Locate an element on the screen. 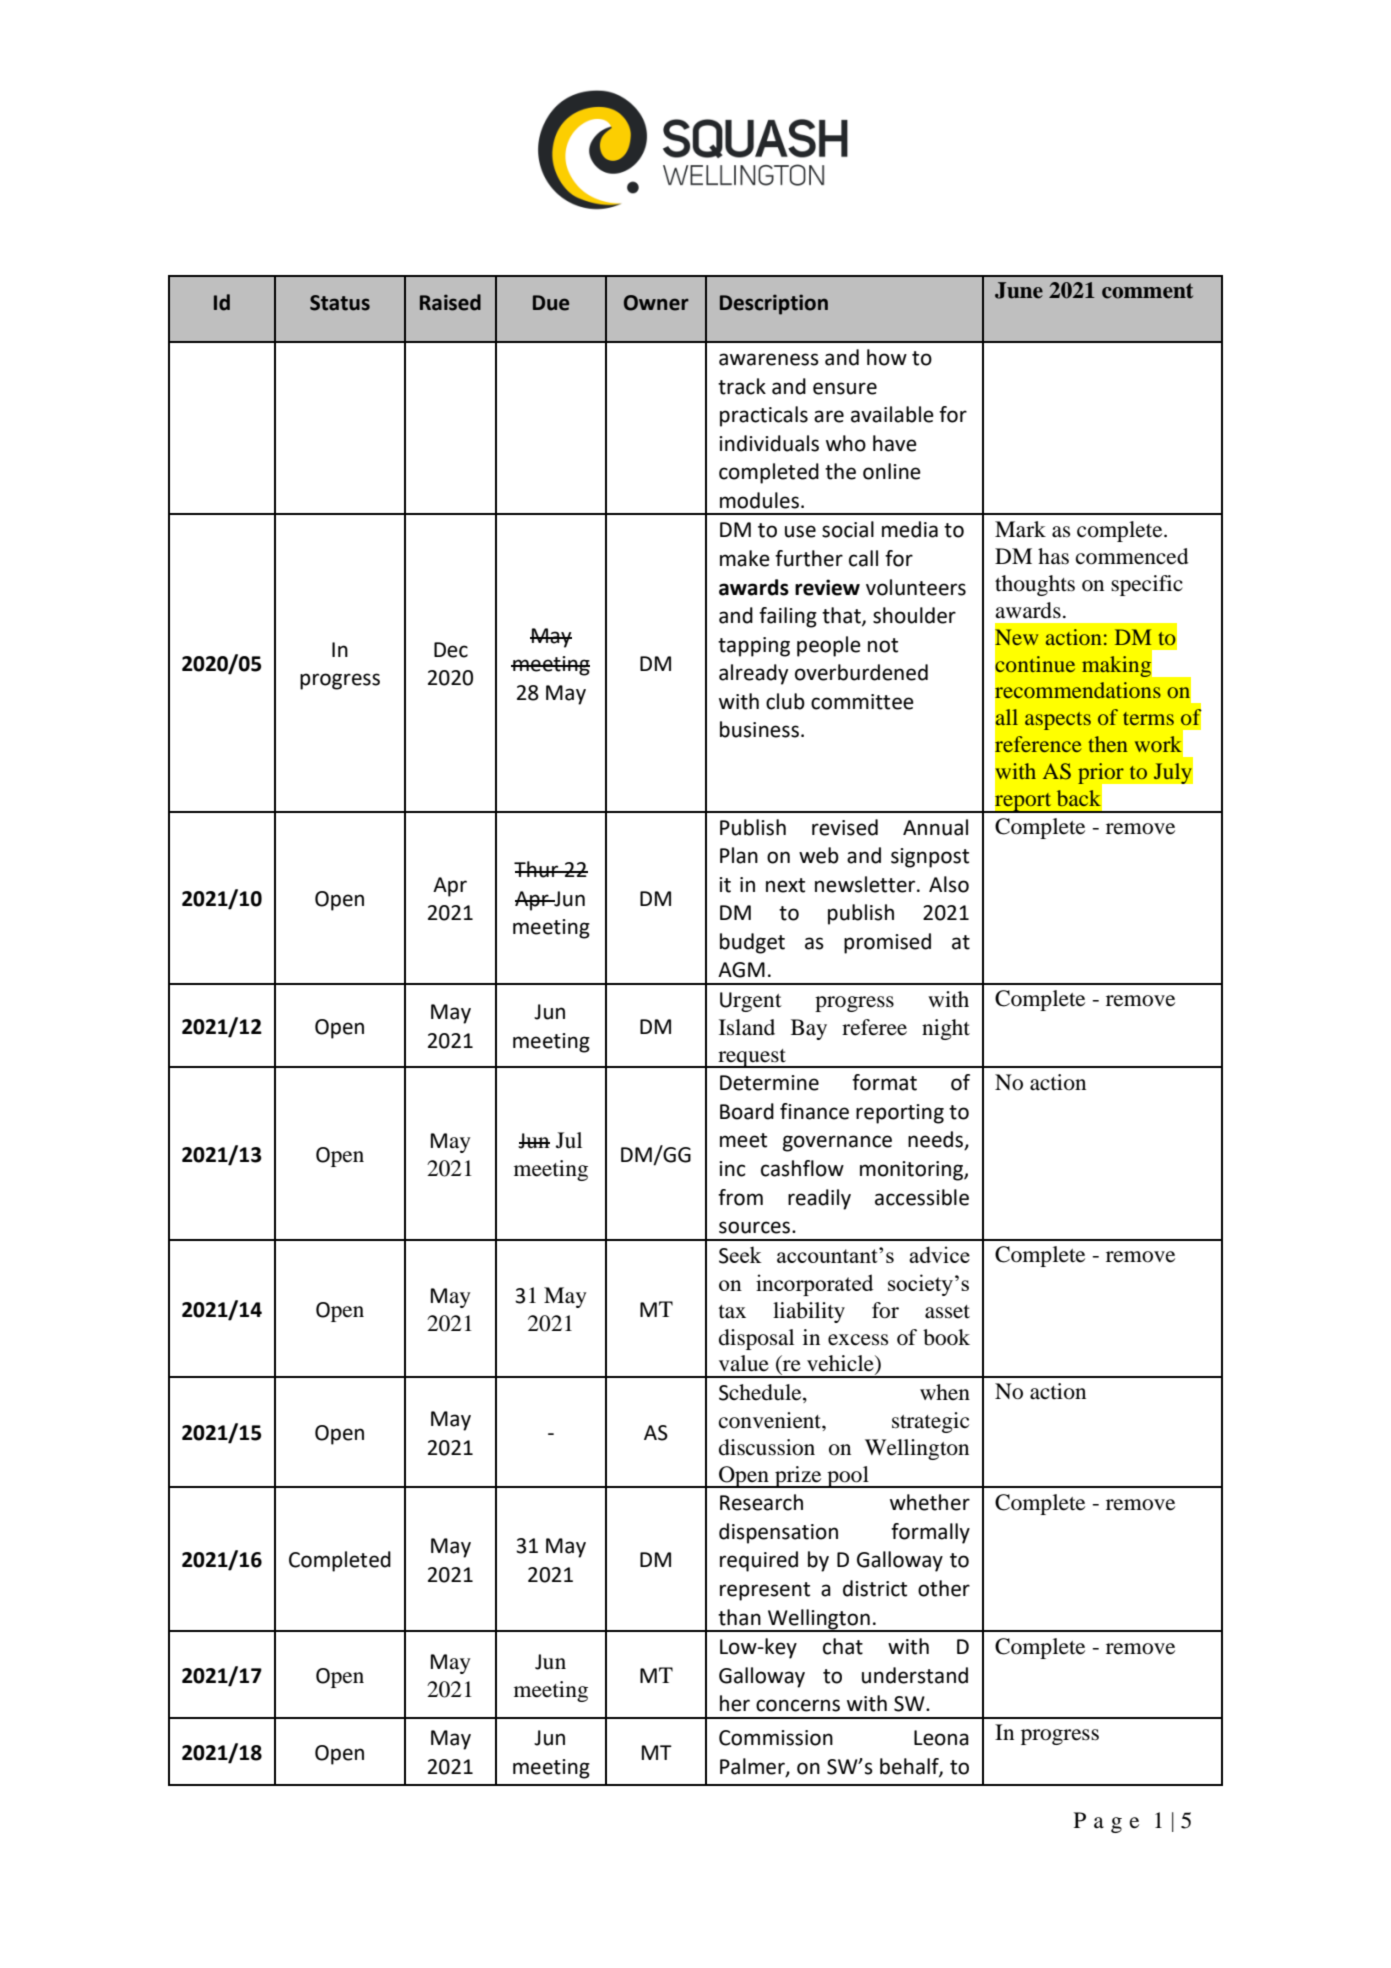 This screenshot has width=1391, height=1968. already is located at coordinates (753, 674).
